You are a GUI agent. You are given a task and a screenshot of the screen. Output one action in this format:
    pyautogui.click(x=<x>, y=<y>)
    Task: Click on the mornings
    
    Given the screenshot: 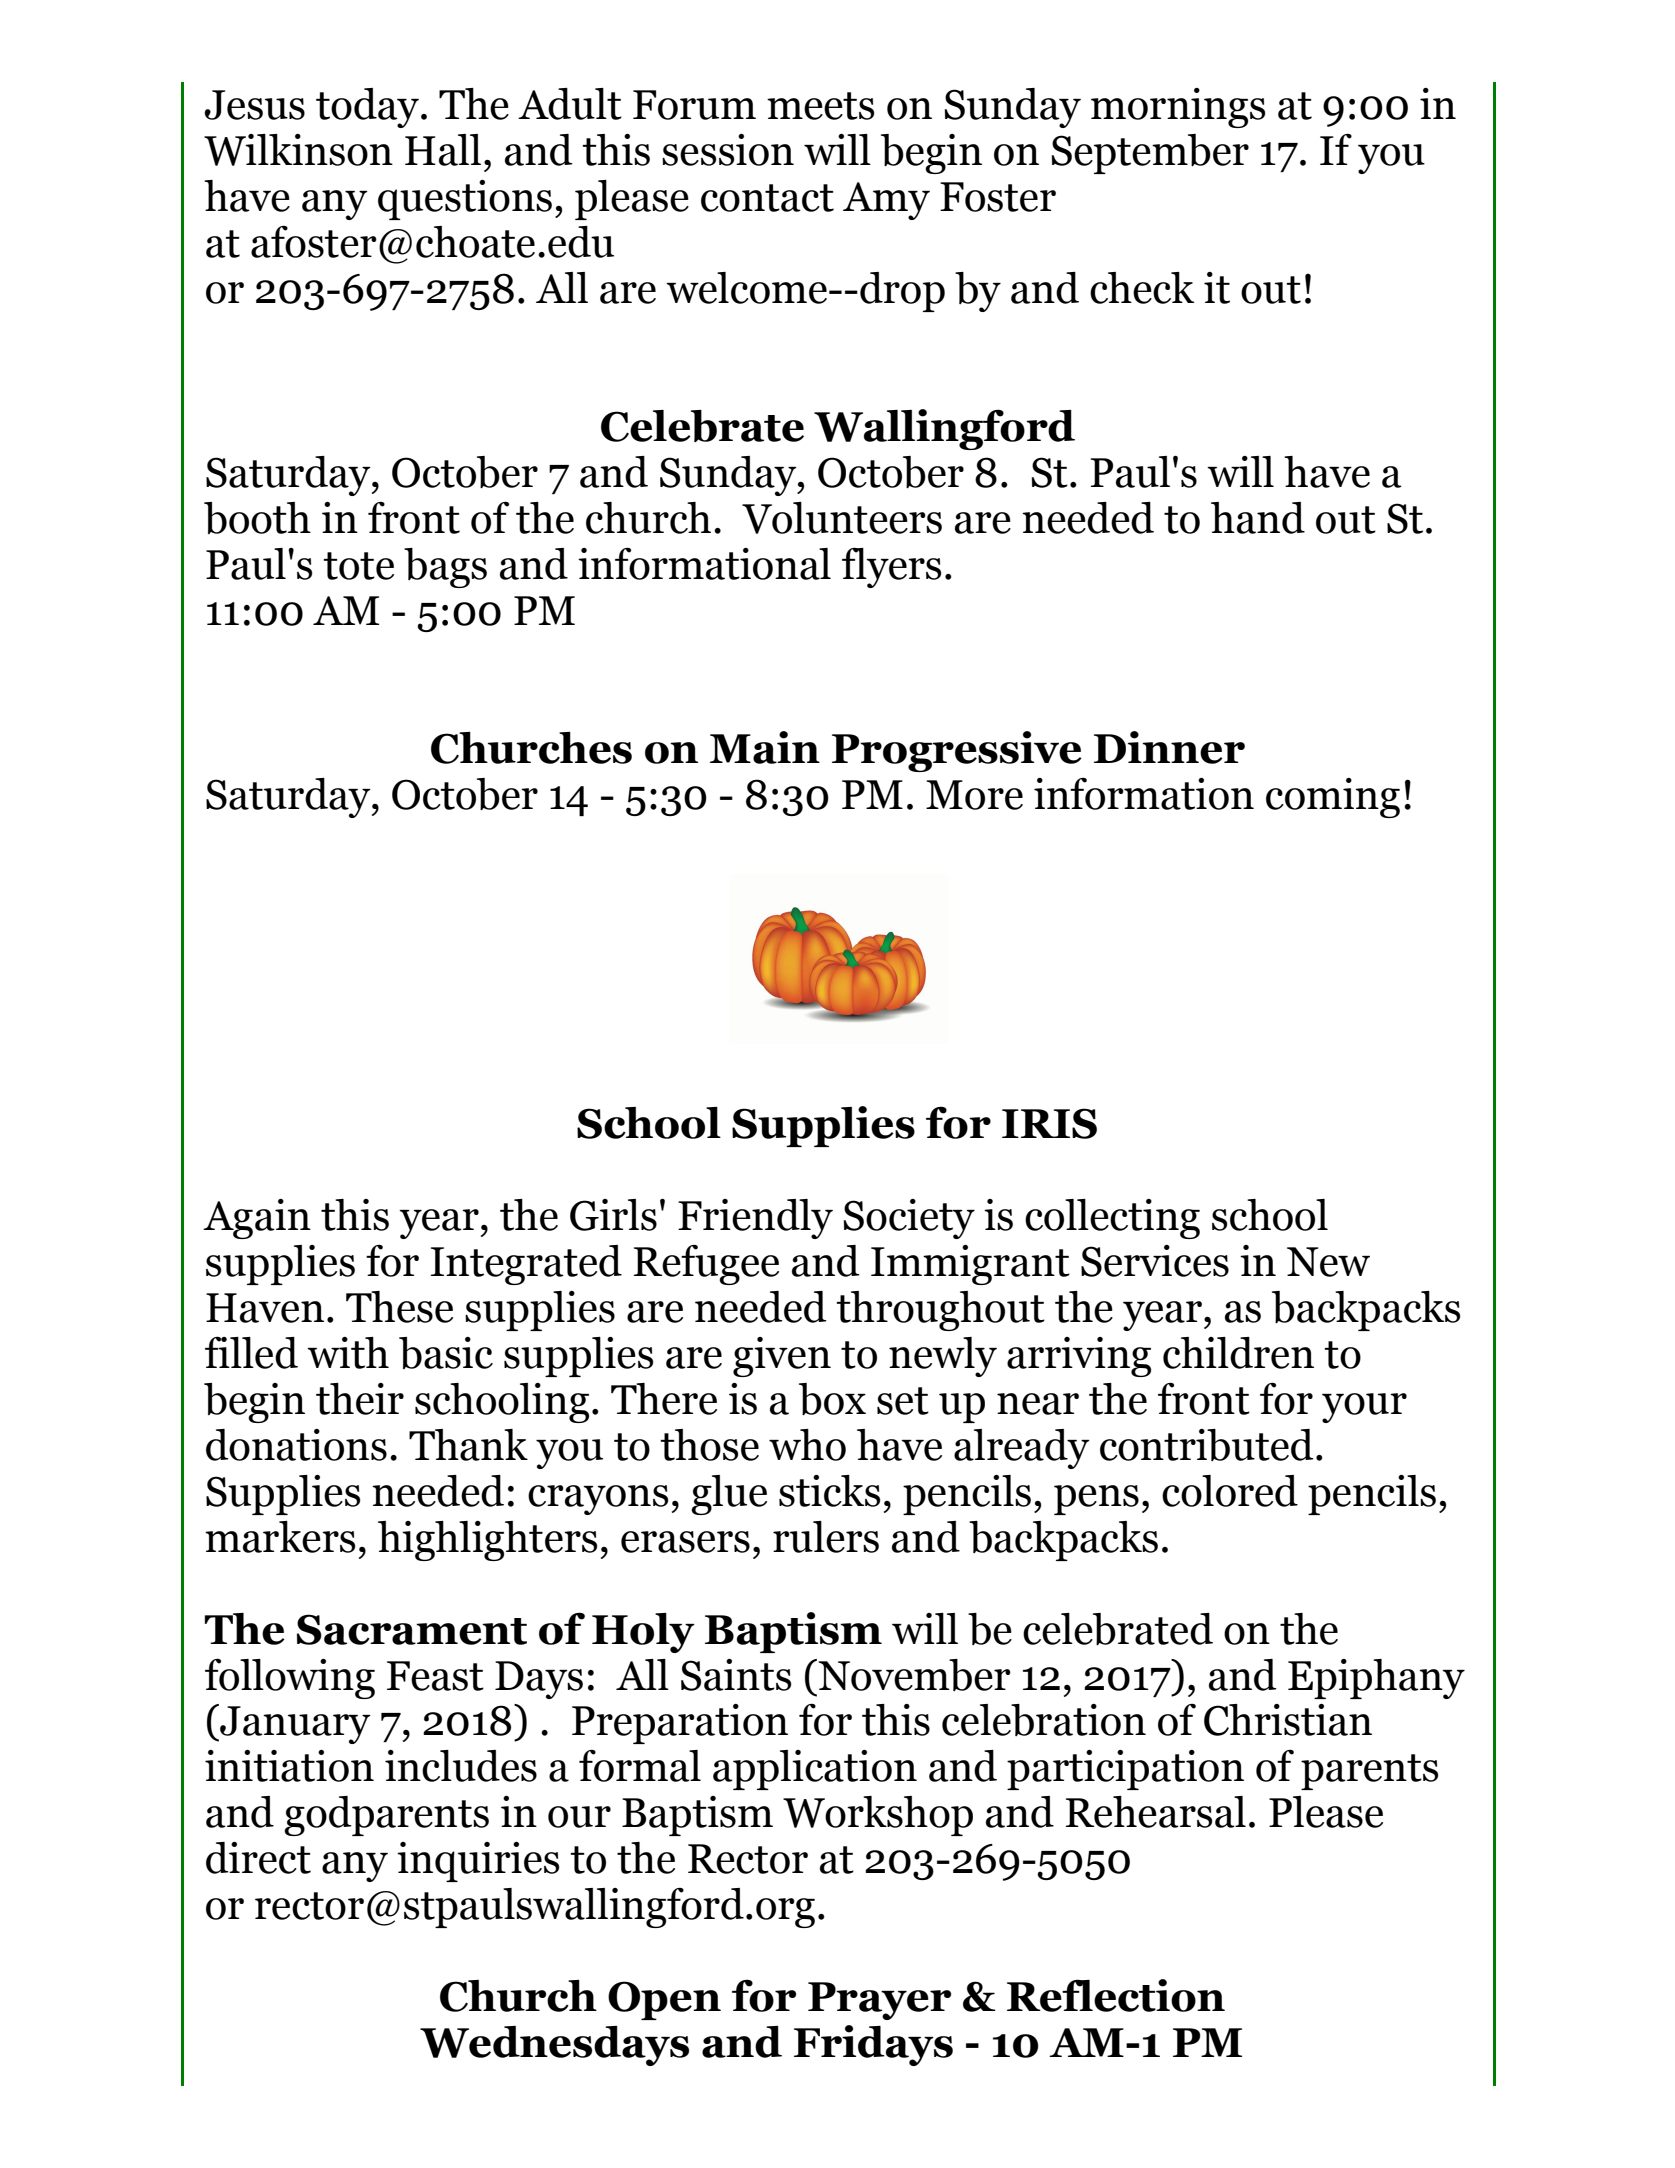 What is the action you would take?
    pyautogui.click(x=1178, y=108)
